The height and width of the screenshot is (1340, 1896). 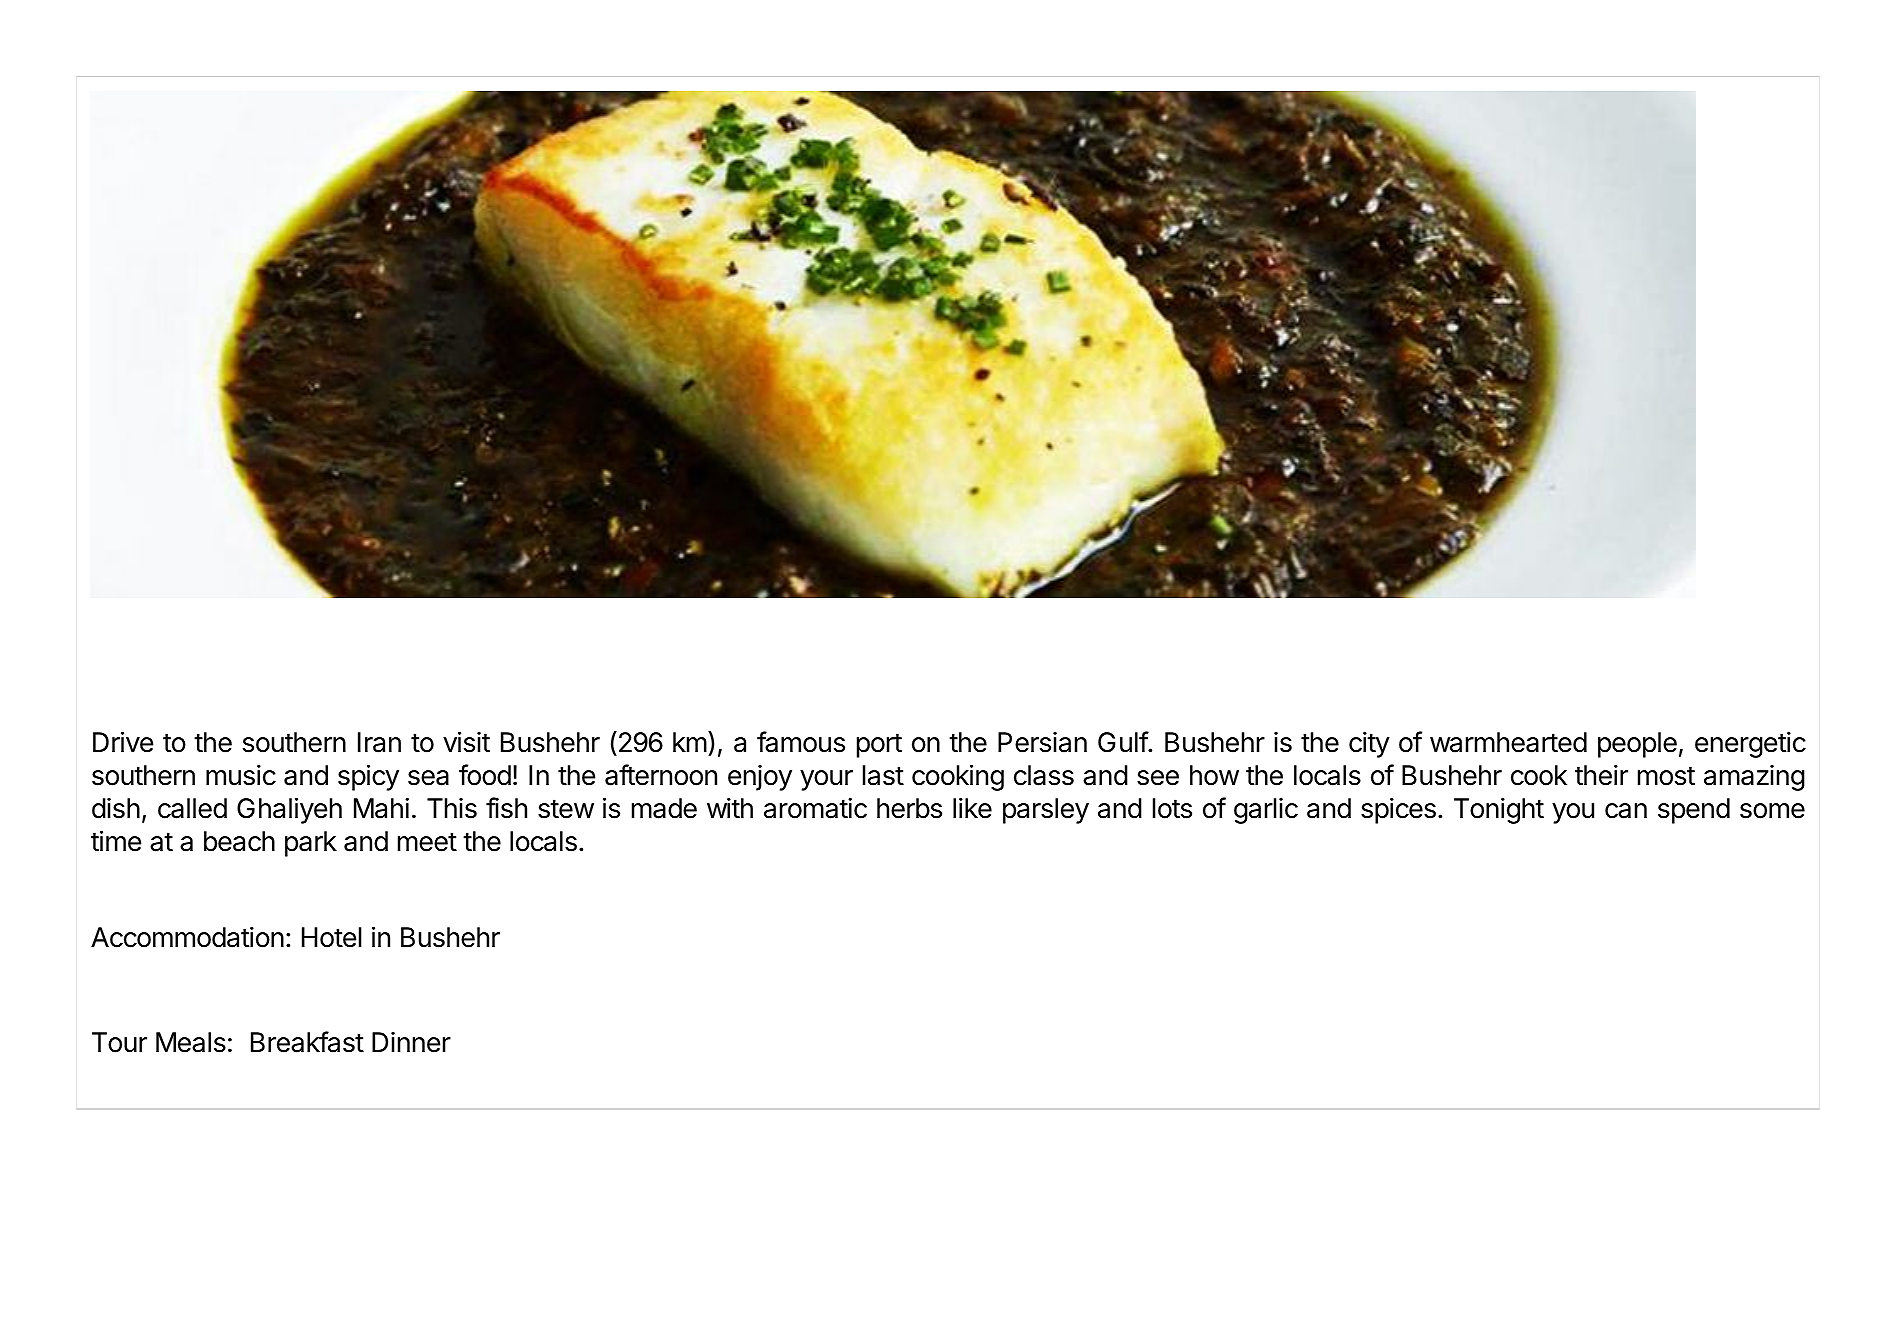 What do you see at coordinates (307, 1042) in the screenshot?
I see `Breakfast` at bounding box center [307, 1042].
